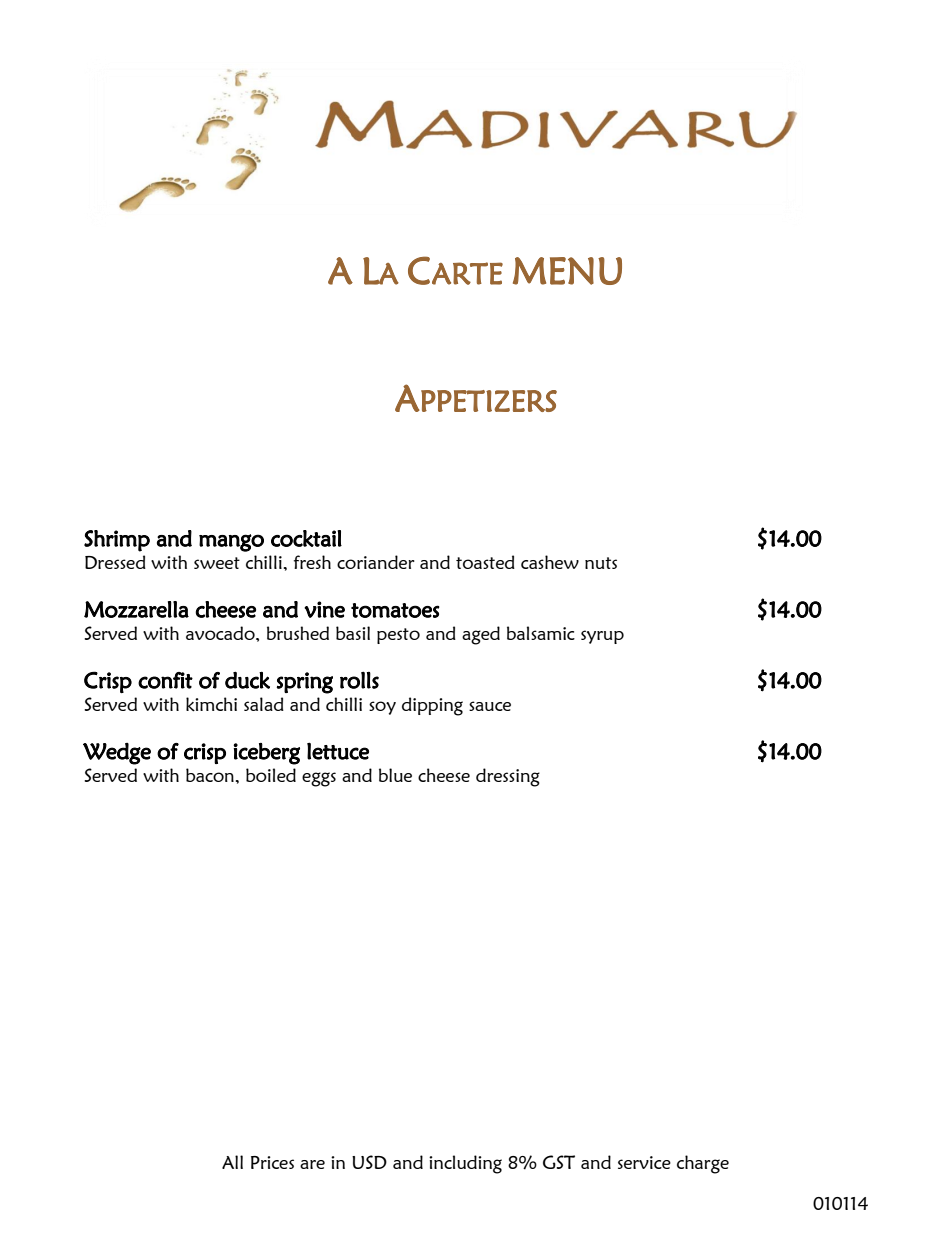 The image size is (952, 1233). I want to click on dressing, so click(508, 777).
